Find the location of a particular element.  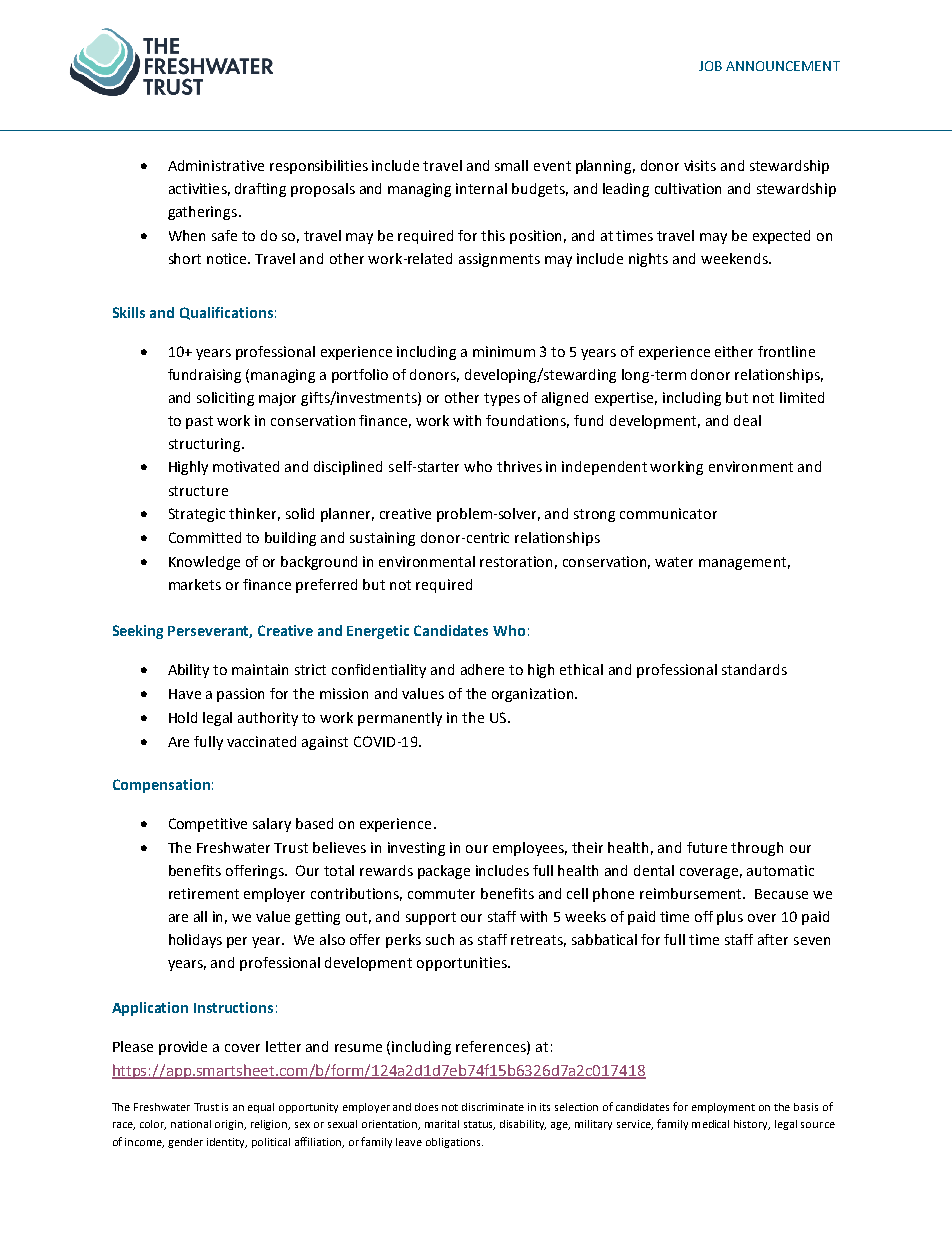

small is located at coordinates (511, 165).
